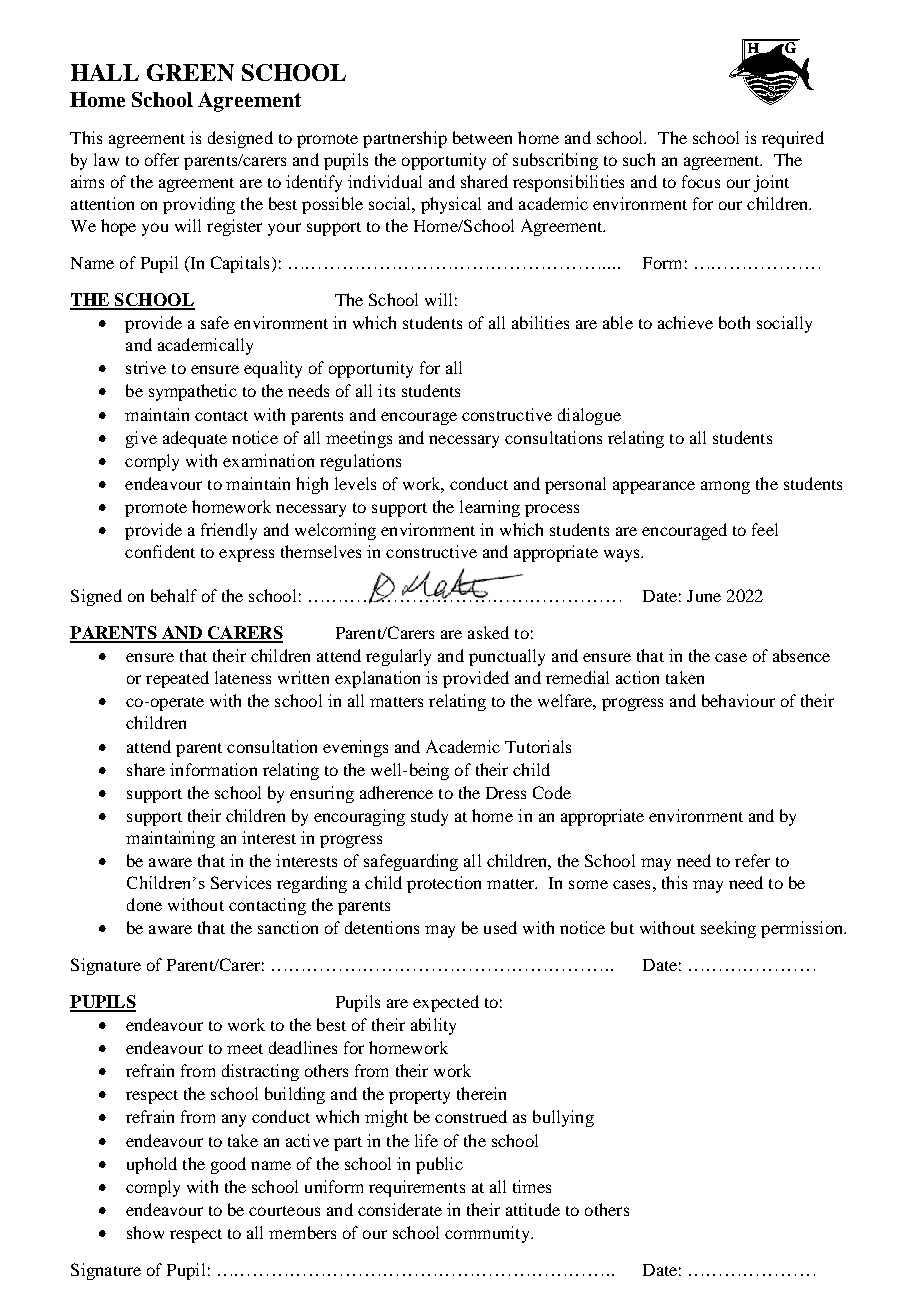 The image size is (924, 1307). I want to click on required, so click(793, 139).
